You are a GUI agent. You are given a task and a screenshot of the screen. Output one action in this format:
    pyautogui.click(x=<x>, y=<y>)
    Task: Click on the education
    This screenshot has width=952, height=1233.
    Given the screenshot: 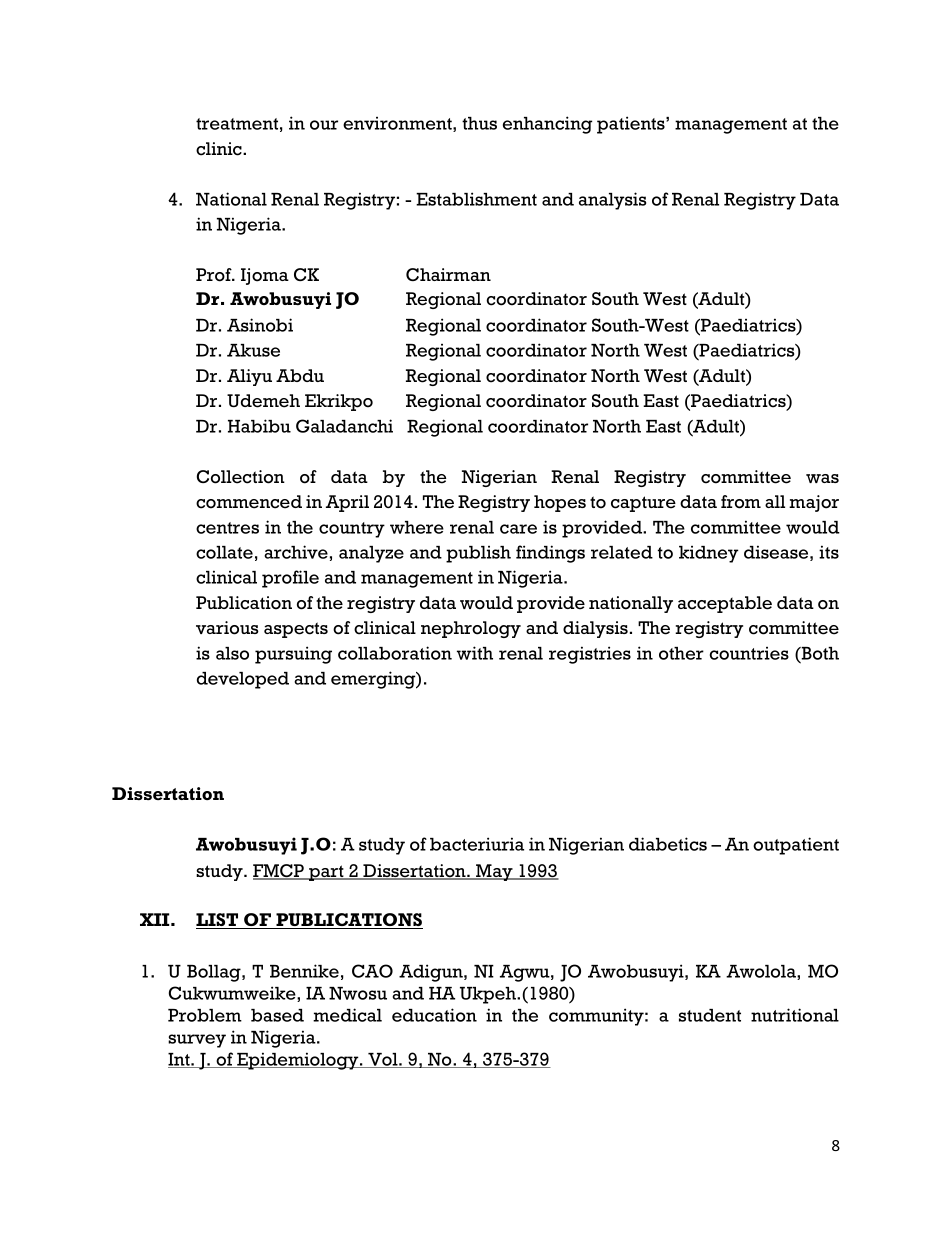 What is the action you would take?
    pyautogui.click(x=434, y=1015)
